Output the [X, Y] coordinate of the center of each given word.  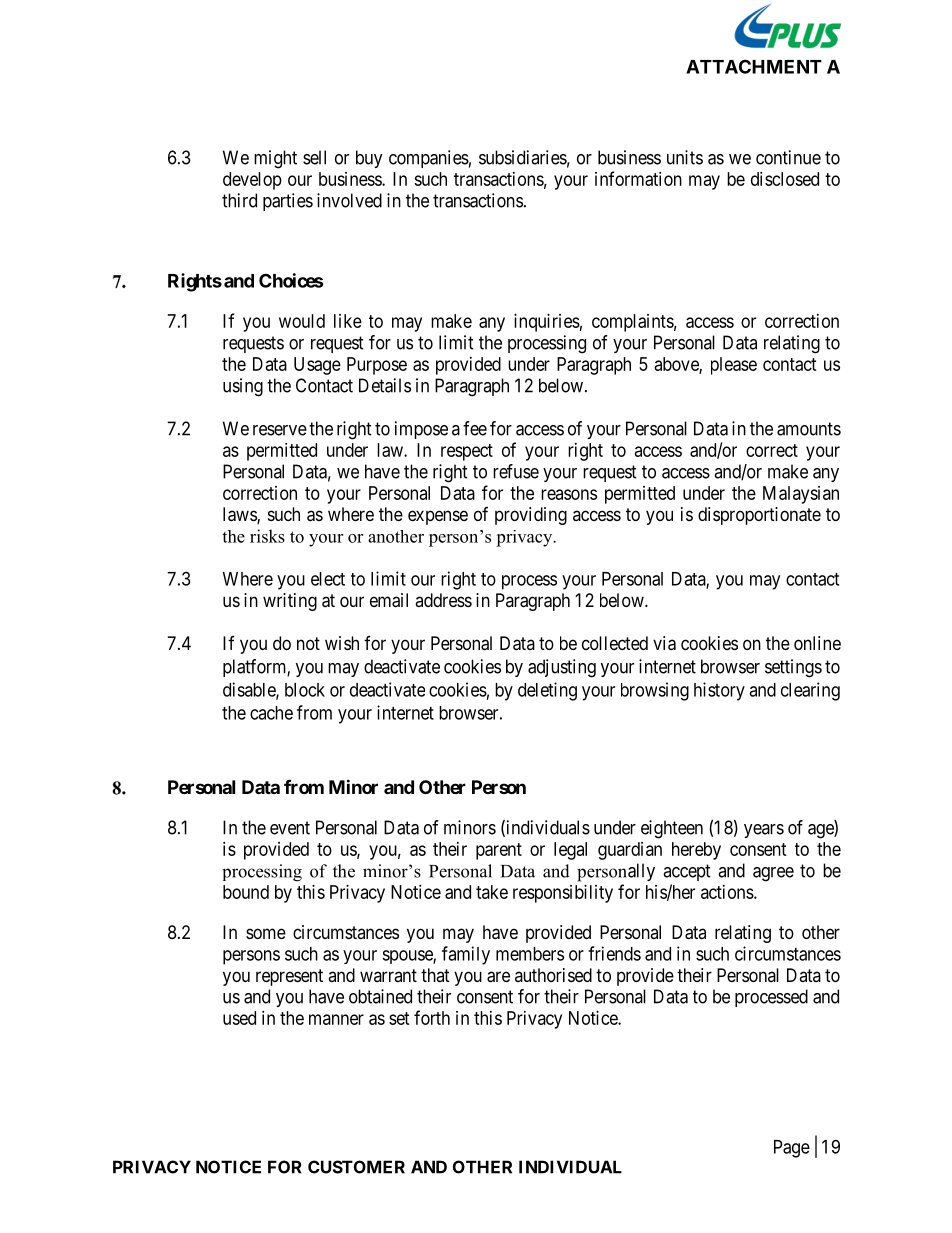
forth [432, 1017]
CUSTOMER [356, 1167]
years [764, 831]
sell [314, 157]
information [638, 178]
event [290, 828]
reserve [280, 430]
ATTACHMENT [754, 66]
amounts [809, 429]
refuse [516, 471]
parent [499, 851]
